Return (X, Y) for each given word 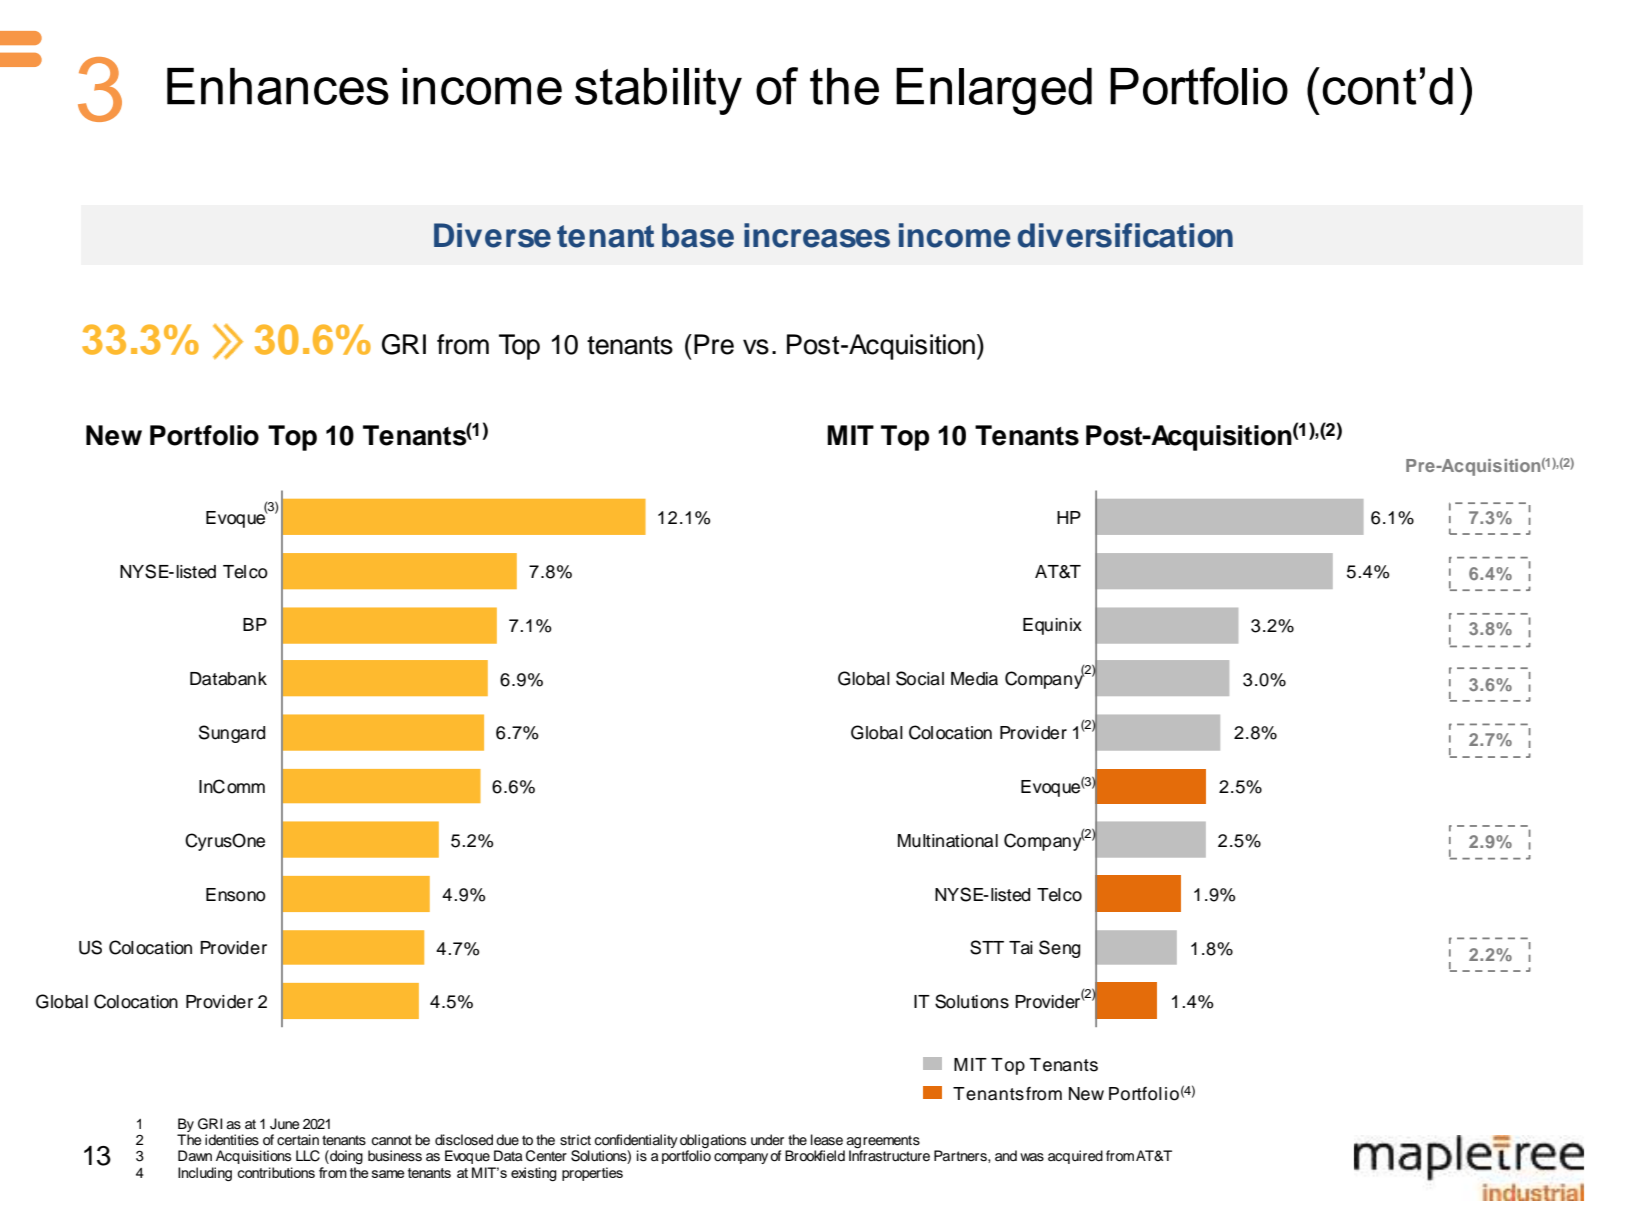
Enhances (278, 86)
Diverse (492, 235)
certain (298, 1140)
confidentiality (636, 1142)
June (284, 1124)
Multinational (948, 841)
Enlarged (994, 91)
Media (974, 679)
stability (658, 91)
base (698, 235)
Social (920, 678)
